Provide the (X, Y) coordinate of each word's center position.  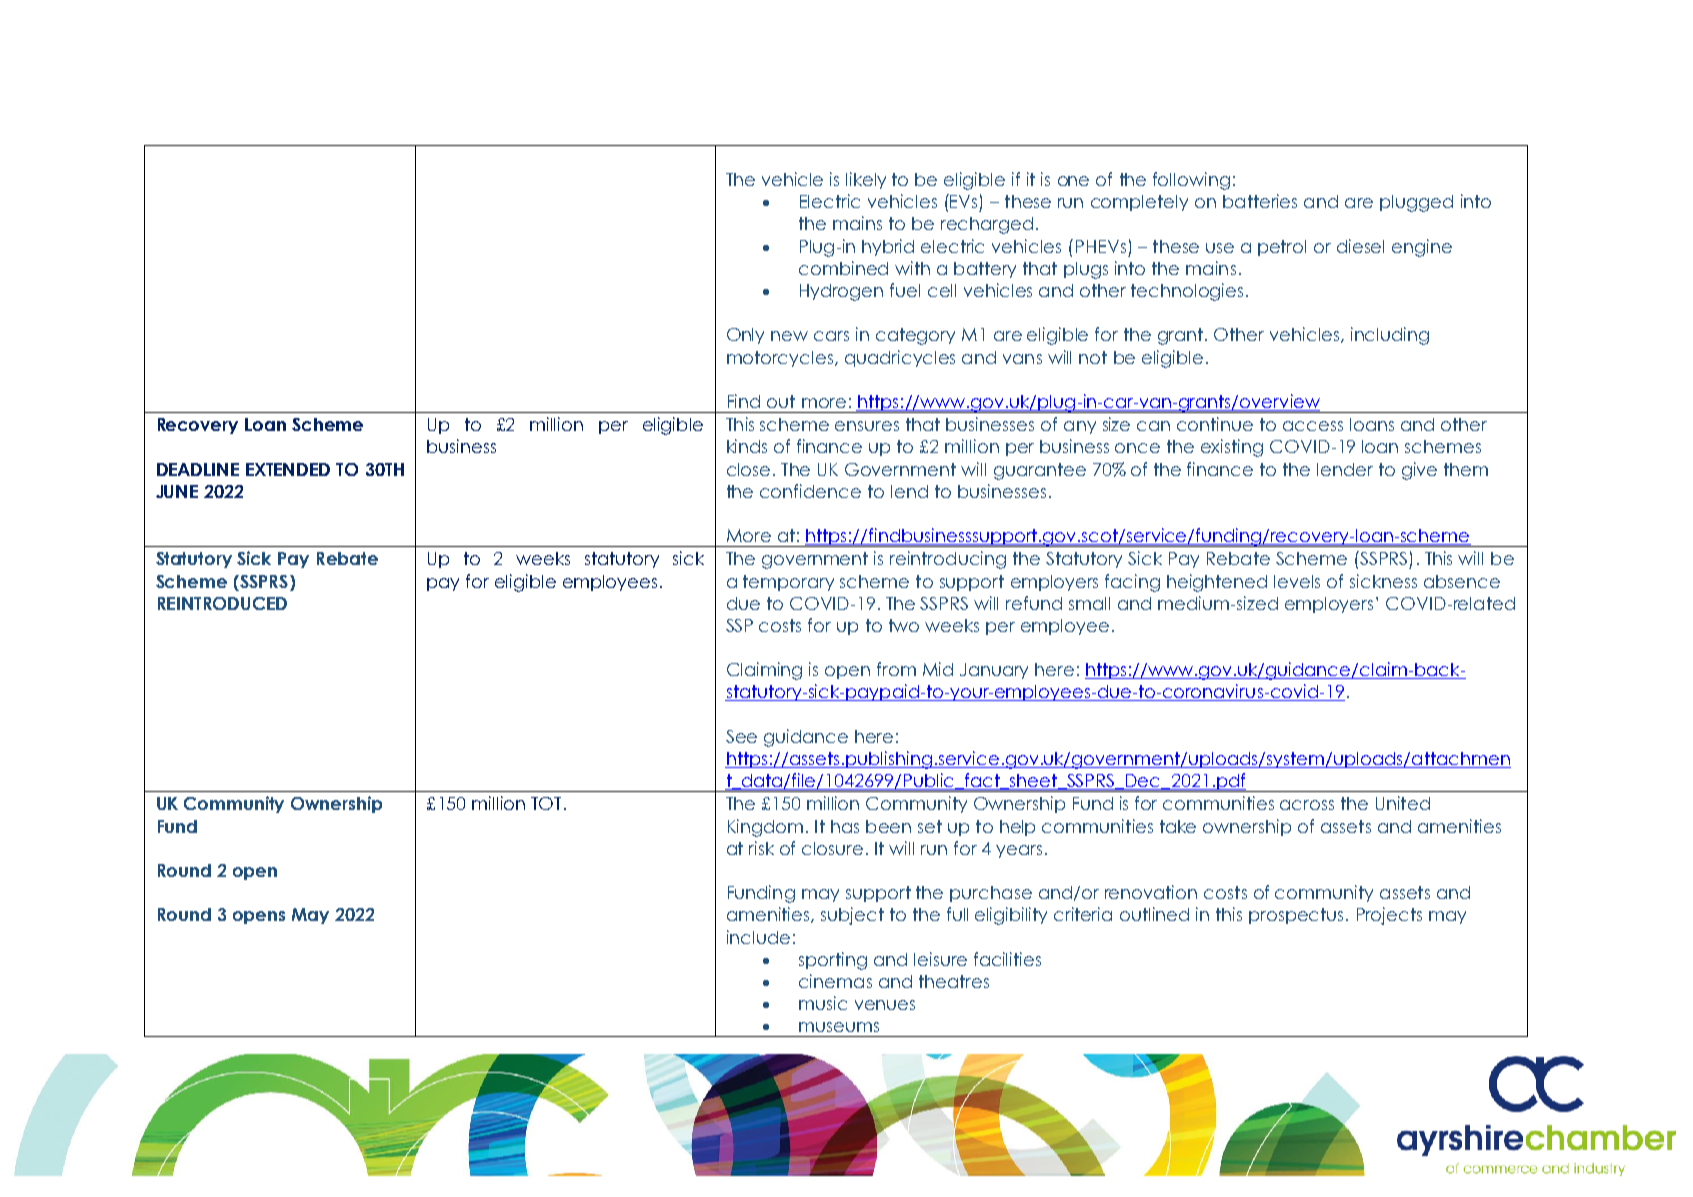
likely (866, 180)
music (823, 1003)
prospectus (1296, 916)
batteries (1260, 201)
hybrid (888, 247)
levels (1297, 581)
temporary (788, 583)
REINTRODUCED (222, 603)
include (758, 937)
